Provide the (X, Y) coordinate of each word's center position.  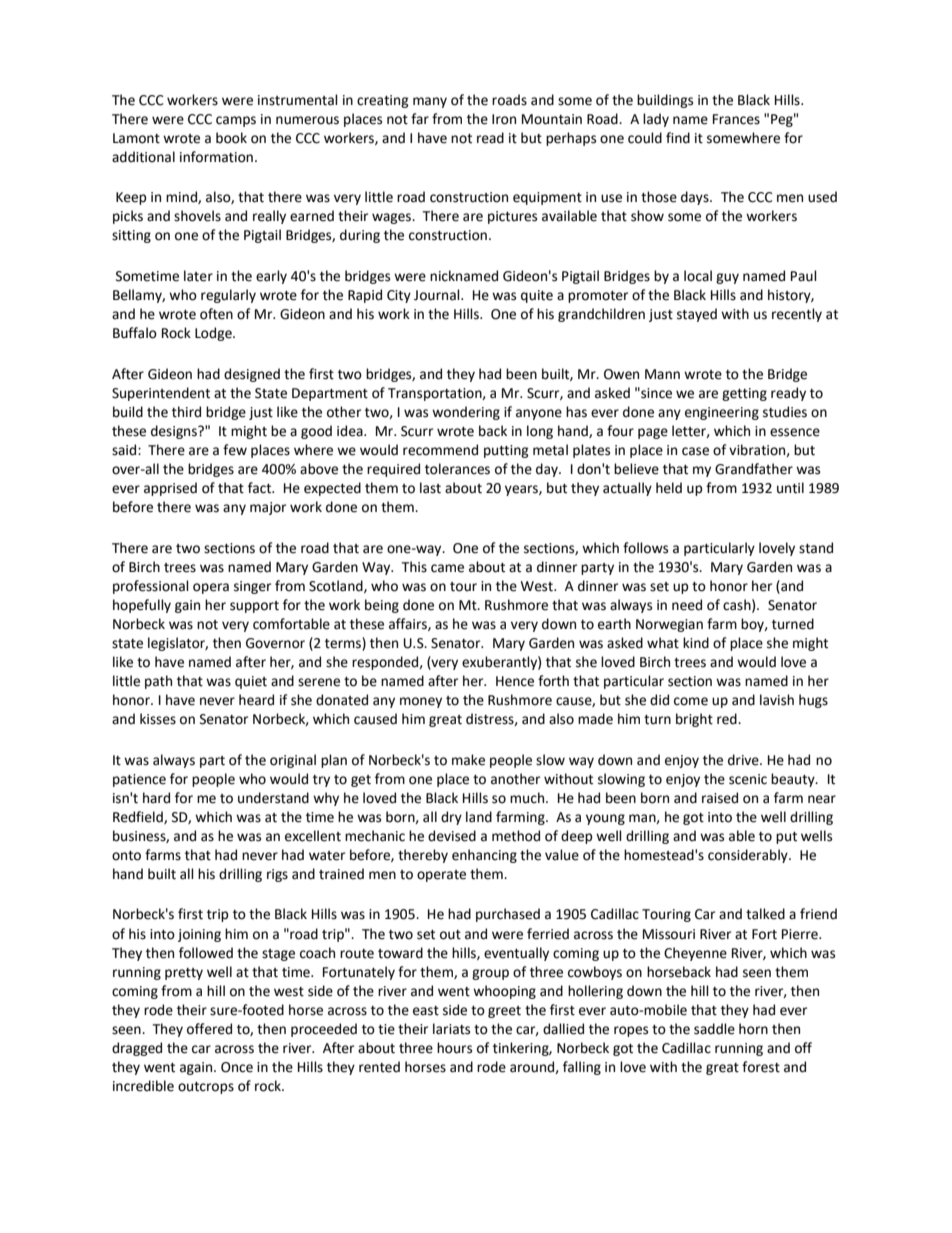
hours (454, 1048)
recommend (440, 450)
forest (761, 1067)
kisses (158, 719)
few (235, 450)
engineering (722, 413)
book (231, 138)
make (468, 760)
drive (744, 760)
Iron (504, 119)
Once (237, 1067)
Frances (736, 119)
